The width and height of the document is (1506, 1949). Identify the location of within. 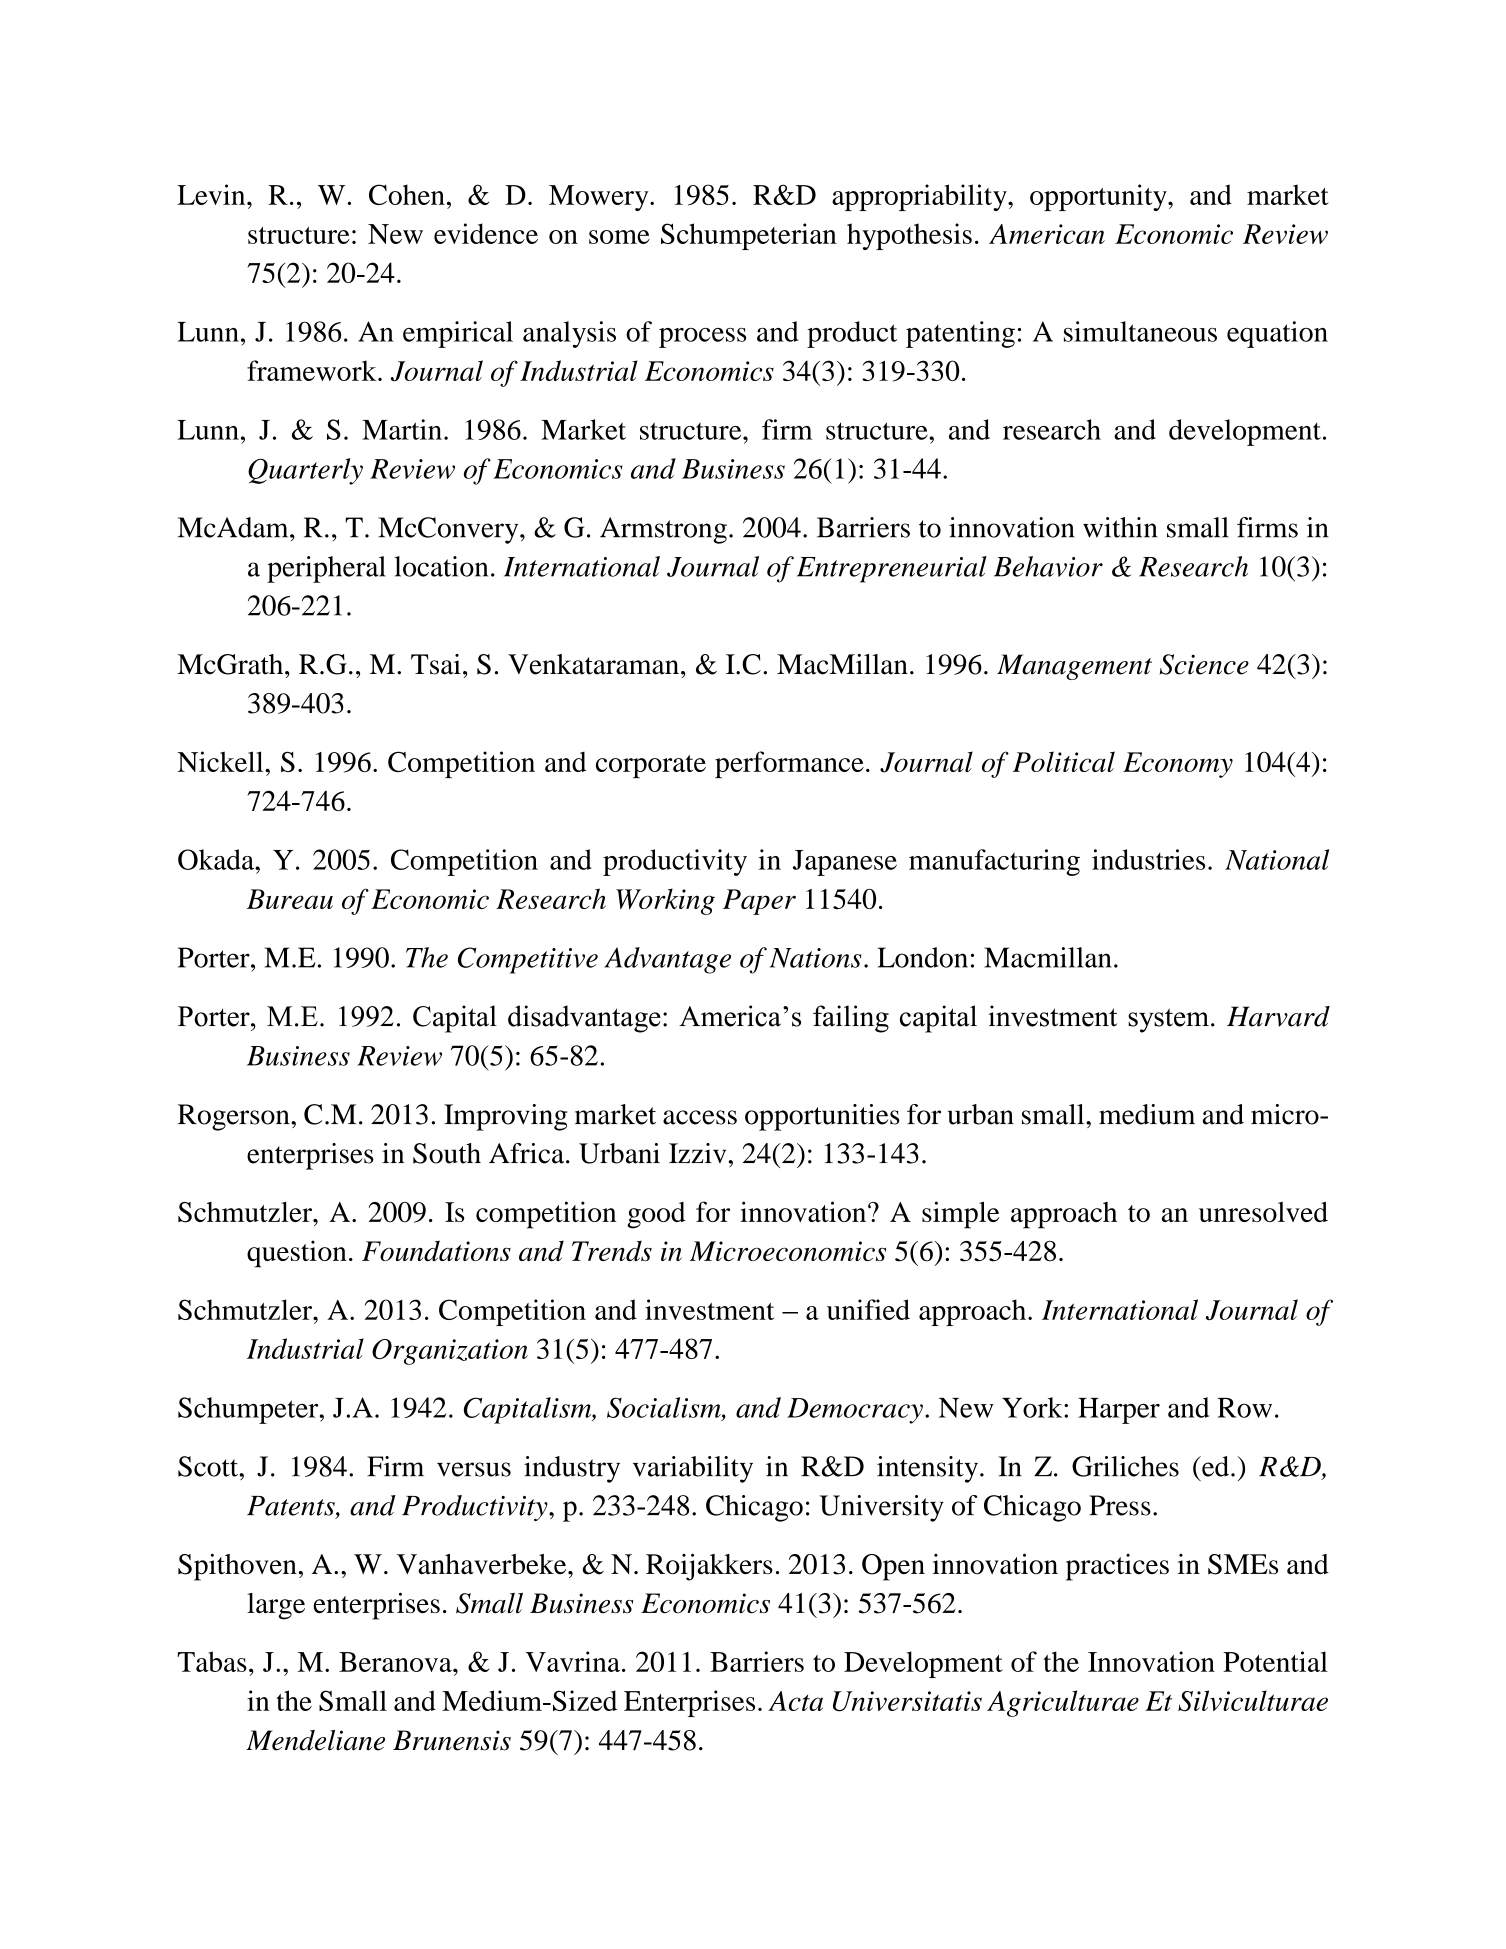
(1120, 527).
